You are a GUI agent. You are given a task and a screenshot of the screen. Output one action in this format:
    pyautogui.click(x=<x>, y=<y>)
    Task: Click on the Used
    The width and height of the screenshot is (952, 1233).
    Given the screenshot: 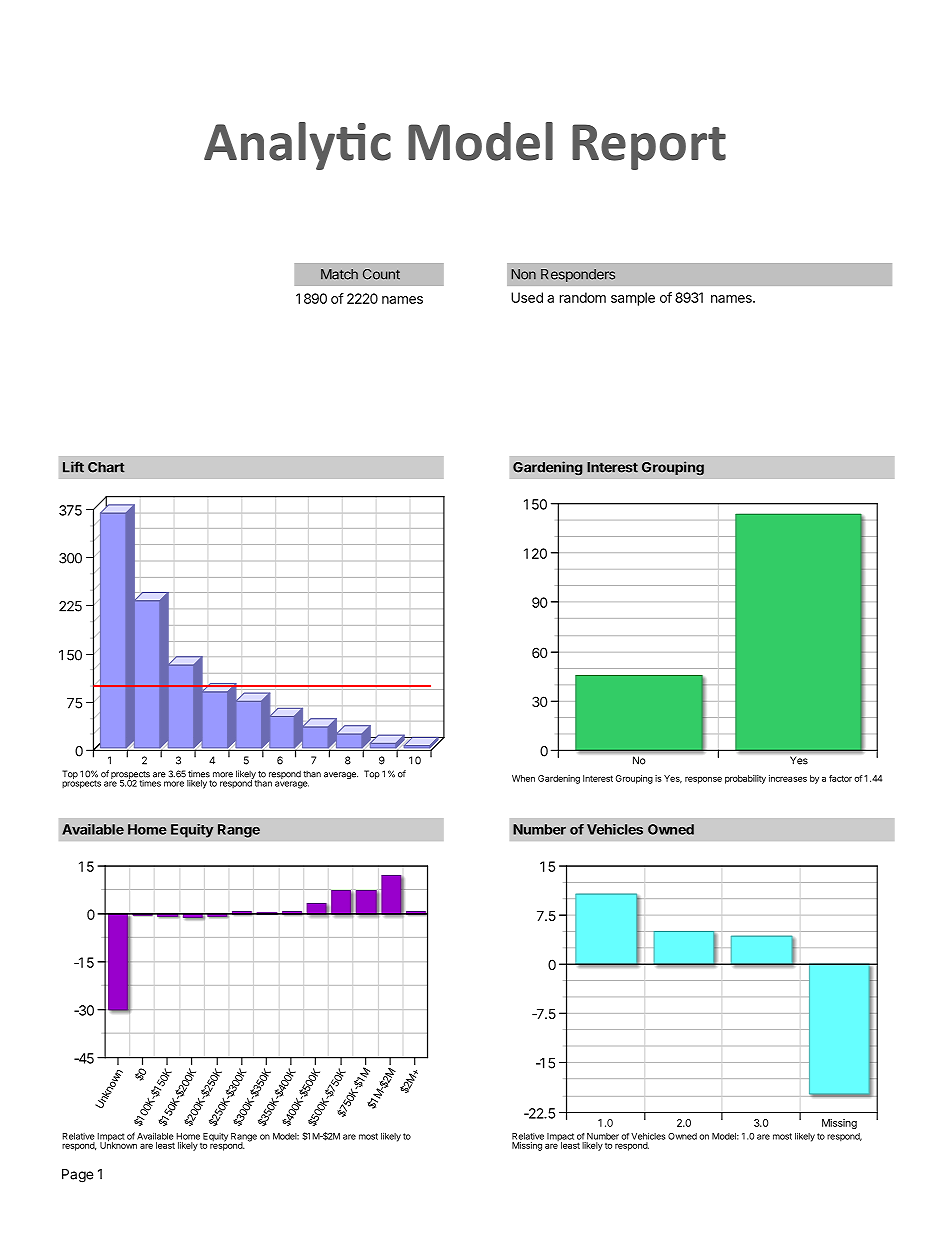 What is the action you would take?
    pyautogui.click(x=527, y=297)
